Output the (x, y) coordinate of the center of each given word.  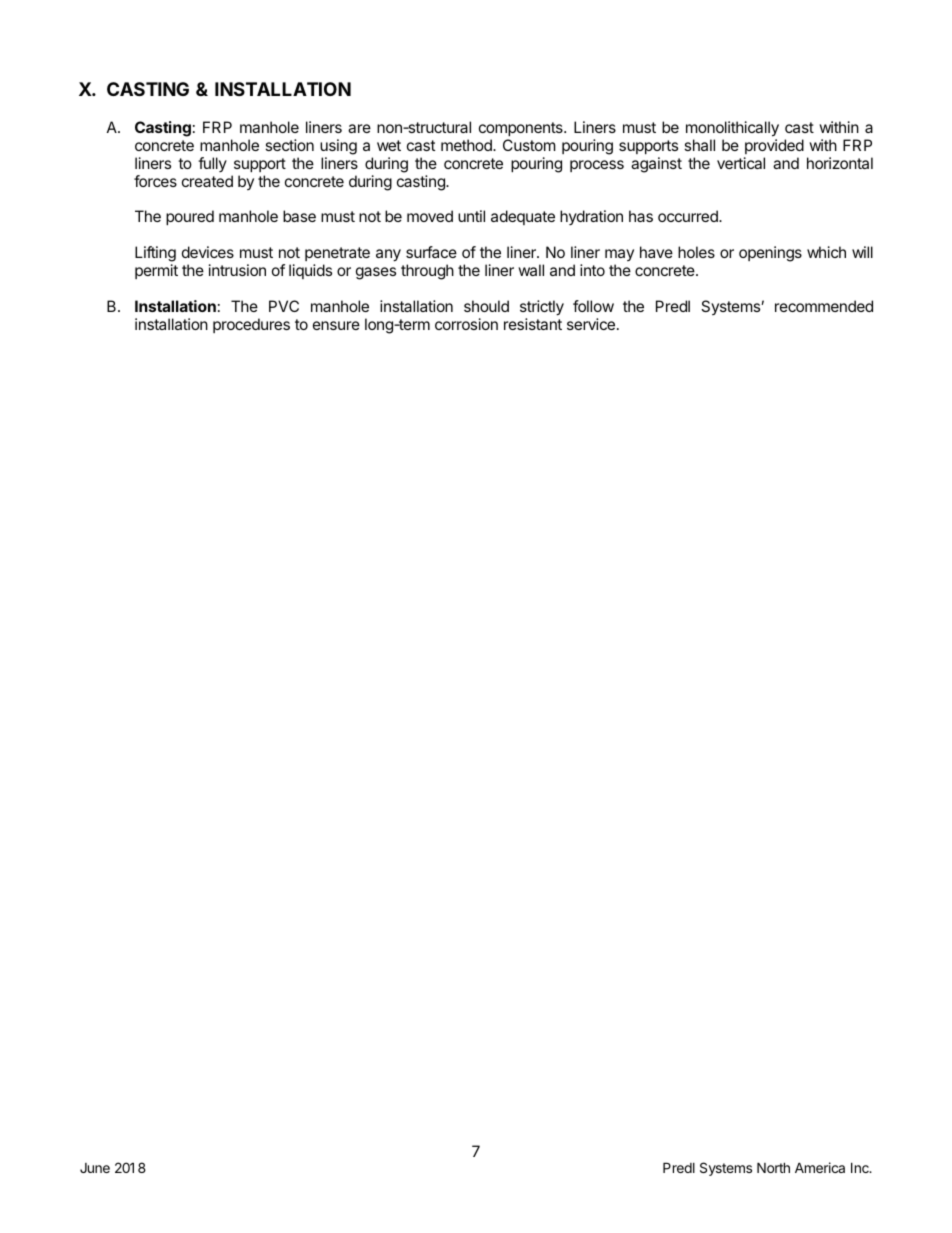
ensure (336, 325)
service (591, 324)
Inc (861, 1167)
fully (212, 164)
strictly (542, 309)
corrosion (466, 324)
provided (774, 146)
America (820, 1167)
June (95, 1168)
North (773, 1167)
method (467, 145)
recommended (824, 306)
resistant (533, 324)
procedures (251, 325)
